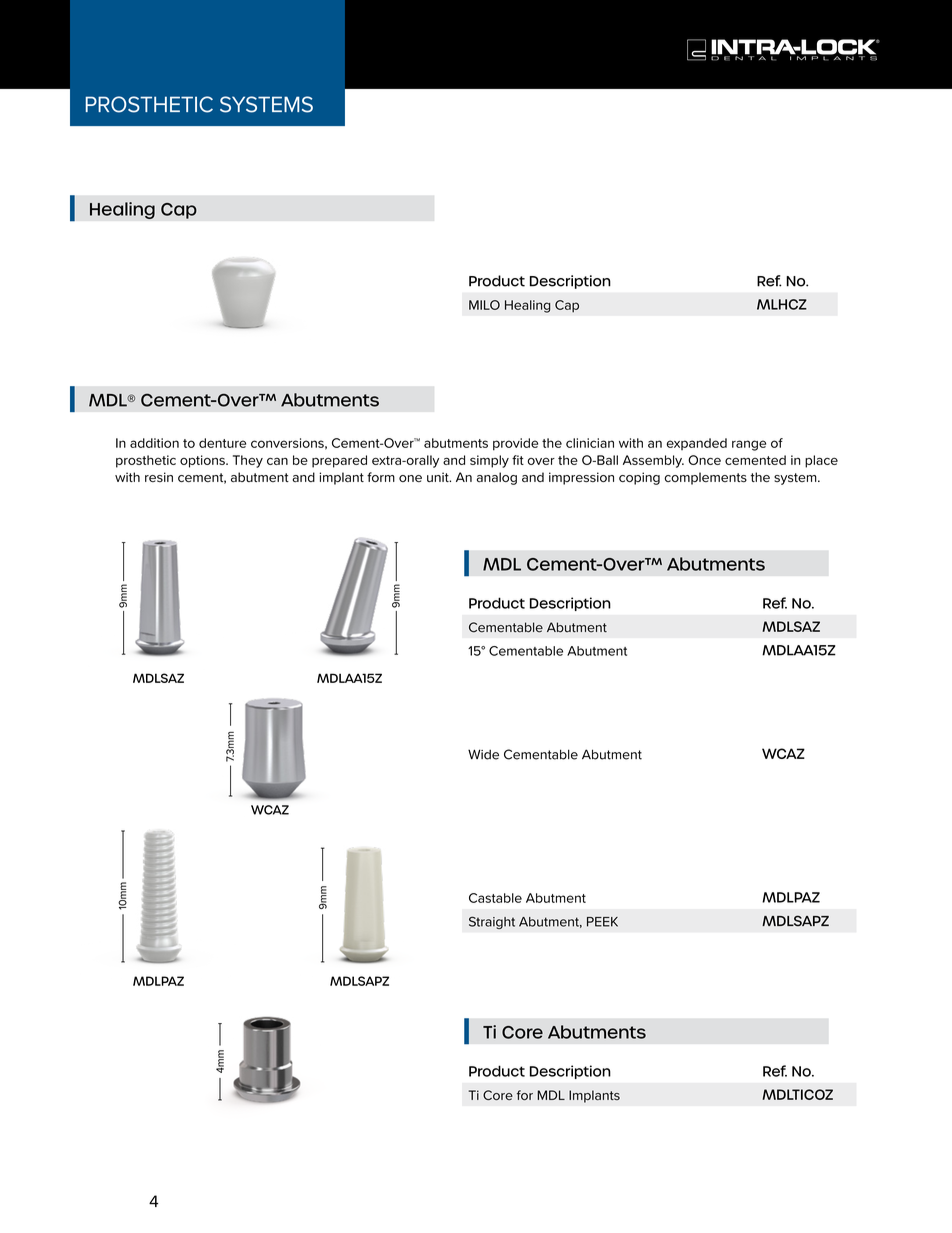  What do you see at coordinates (515, 444) in the screenshot?
I see `provide` at bounding box center [515, 444].
